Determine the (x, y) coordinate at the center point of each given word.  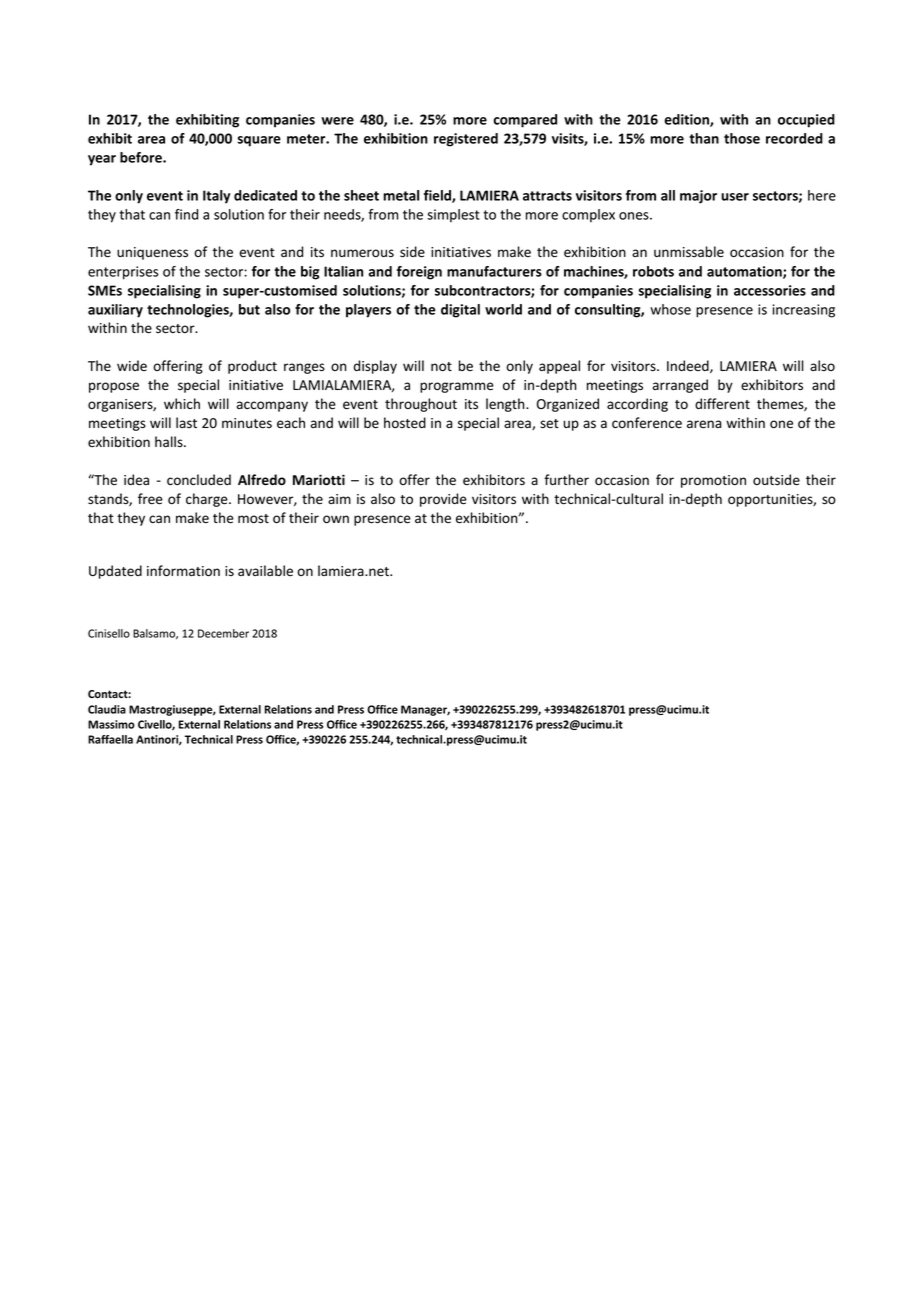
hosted (405, 423)
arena (704, 424)
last (186, 422)
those (742, 138)
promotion (713, 481)
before (142, 157)
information (183, 571)
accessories (770, 290)
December (223, 633)
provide (443, 500)
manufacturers (494, 271)
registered (466, 140)
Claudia (107, 709)
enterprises (123, 273)
